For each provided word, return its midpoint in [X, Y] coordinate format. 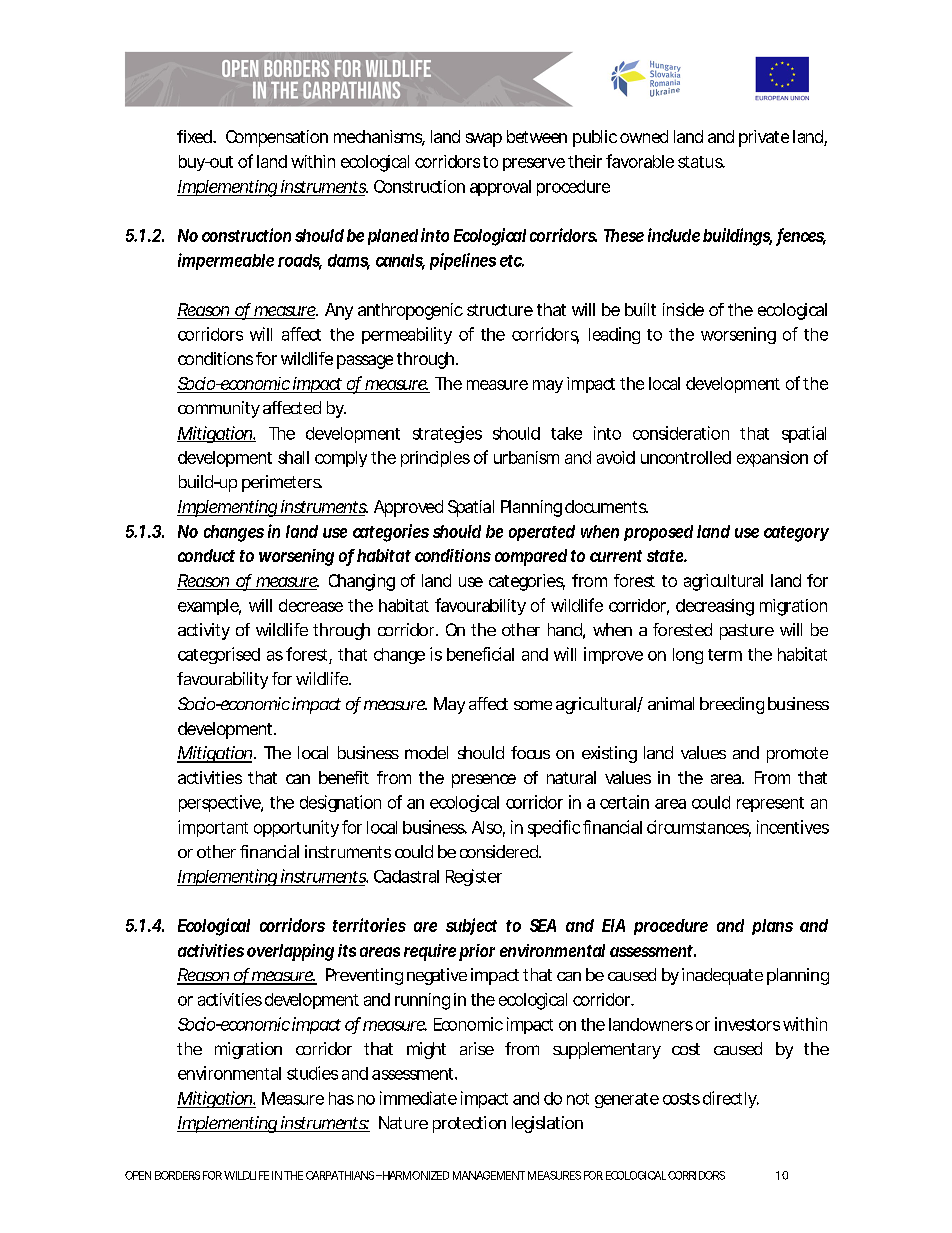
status [701, 162]
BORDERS [177, 1175]
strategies [447, 434]
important [213, 828]
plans [772, 927]
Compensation [277, 138]
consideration [681, 433]
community [219, 409]
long [688, 656]
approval [500, 188]
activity [204, 631]
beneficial [480, 654]
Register [474, 877]
